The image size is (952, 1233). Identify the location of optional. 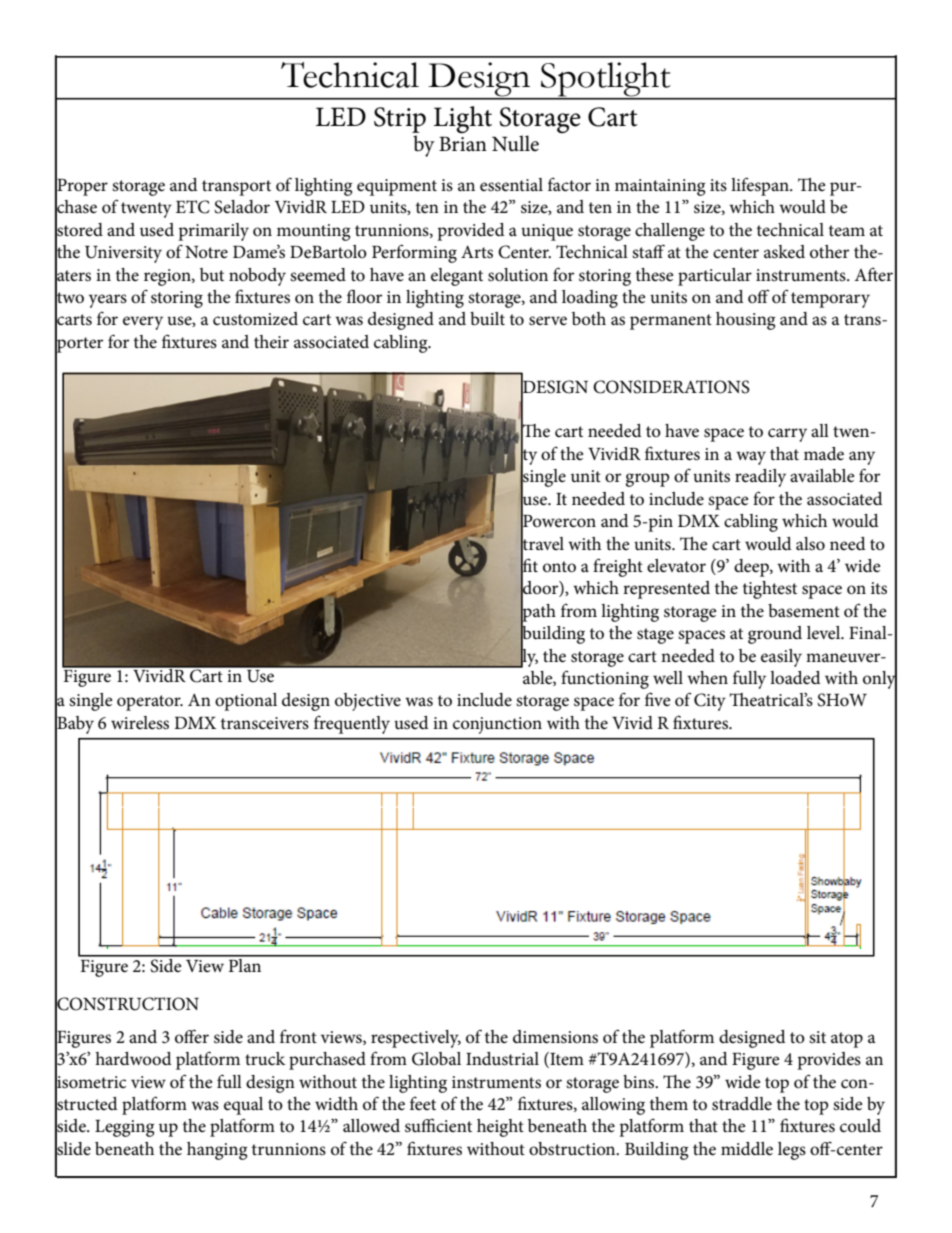
(246, 702).
